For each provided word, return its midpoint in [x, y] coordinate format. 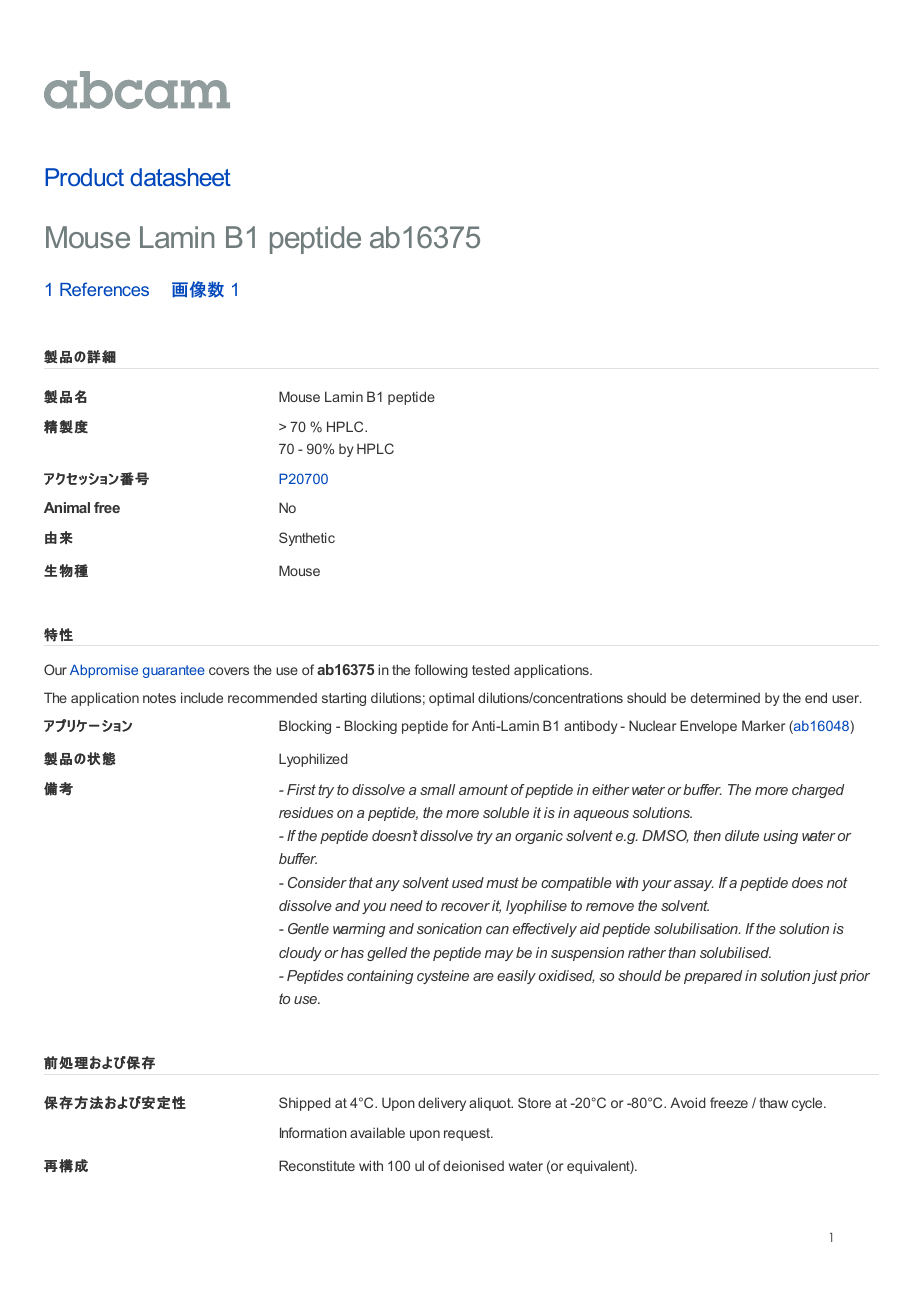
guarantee [174, 671]
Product [84, 177]
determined [725, 697]
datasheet [180, 177]
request [468, 1134]
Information [313, 1132]
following [441, 671]
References [104, 289]
